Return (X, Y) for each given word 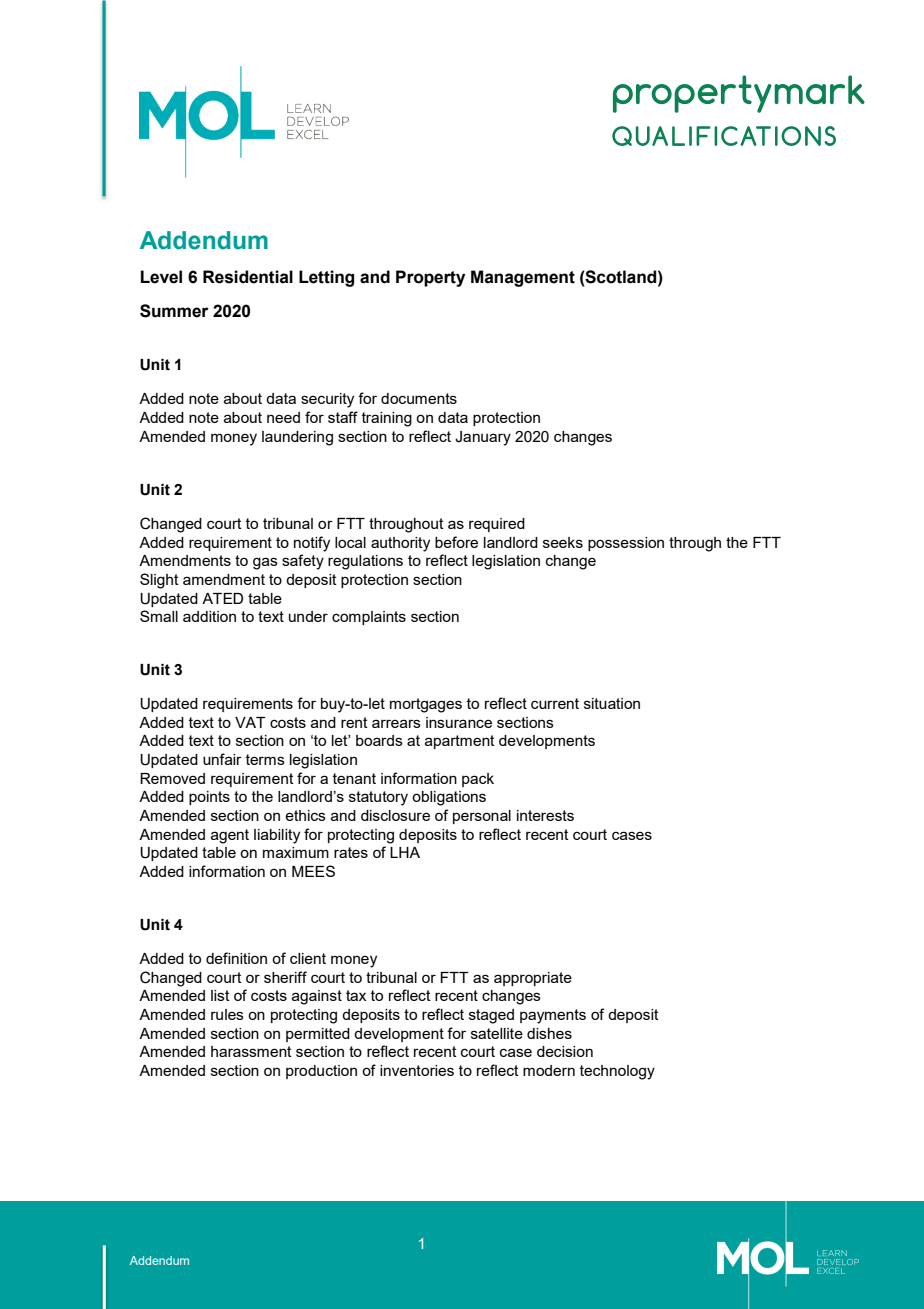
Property (430, 278)
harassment (251, 1051)
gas (265, 563)
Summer (174, 311)
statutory (378, 798)
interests (545, 815)
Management (523, 278)
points (209, 798)
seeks (563, 542)
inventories (417, 1070)
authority (400, 544)
